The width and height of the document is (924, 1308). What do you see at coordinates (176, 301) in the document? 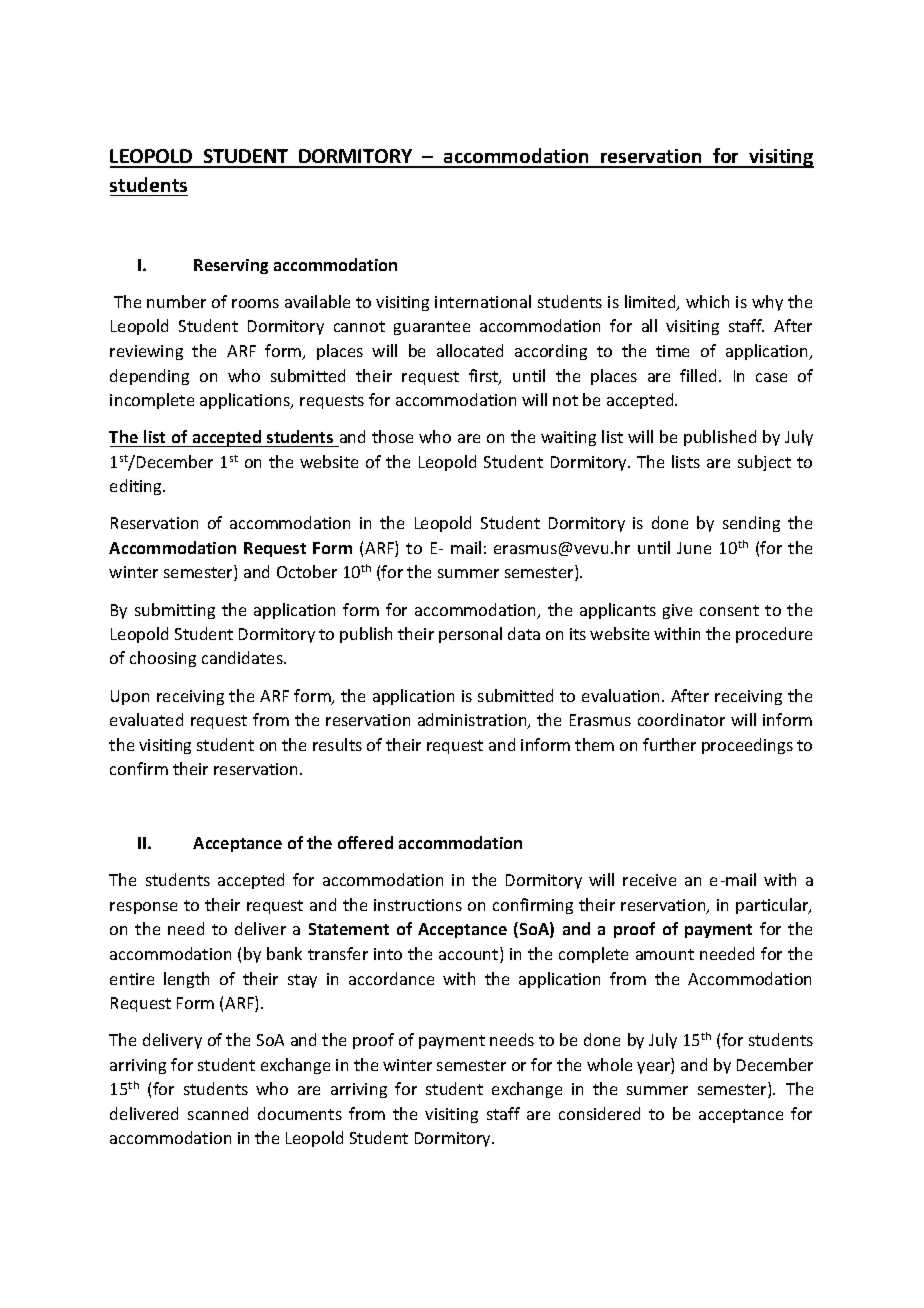
I see `number` at bounding box center [176, 301].
